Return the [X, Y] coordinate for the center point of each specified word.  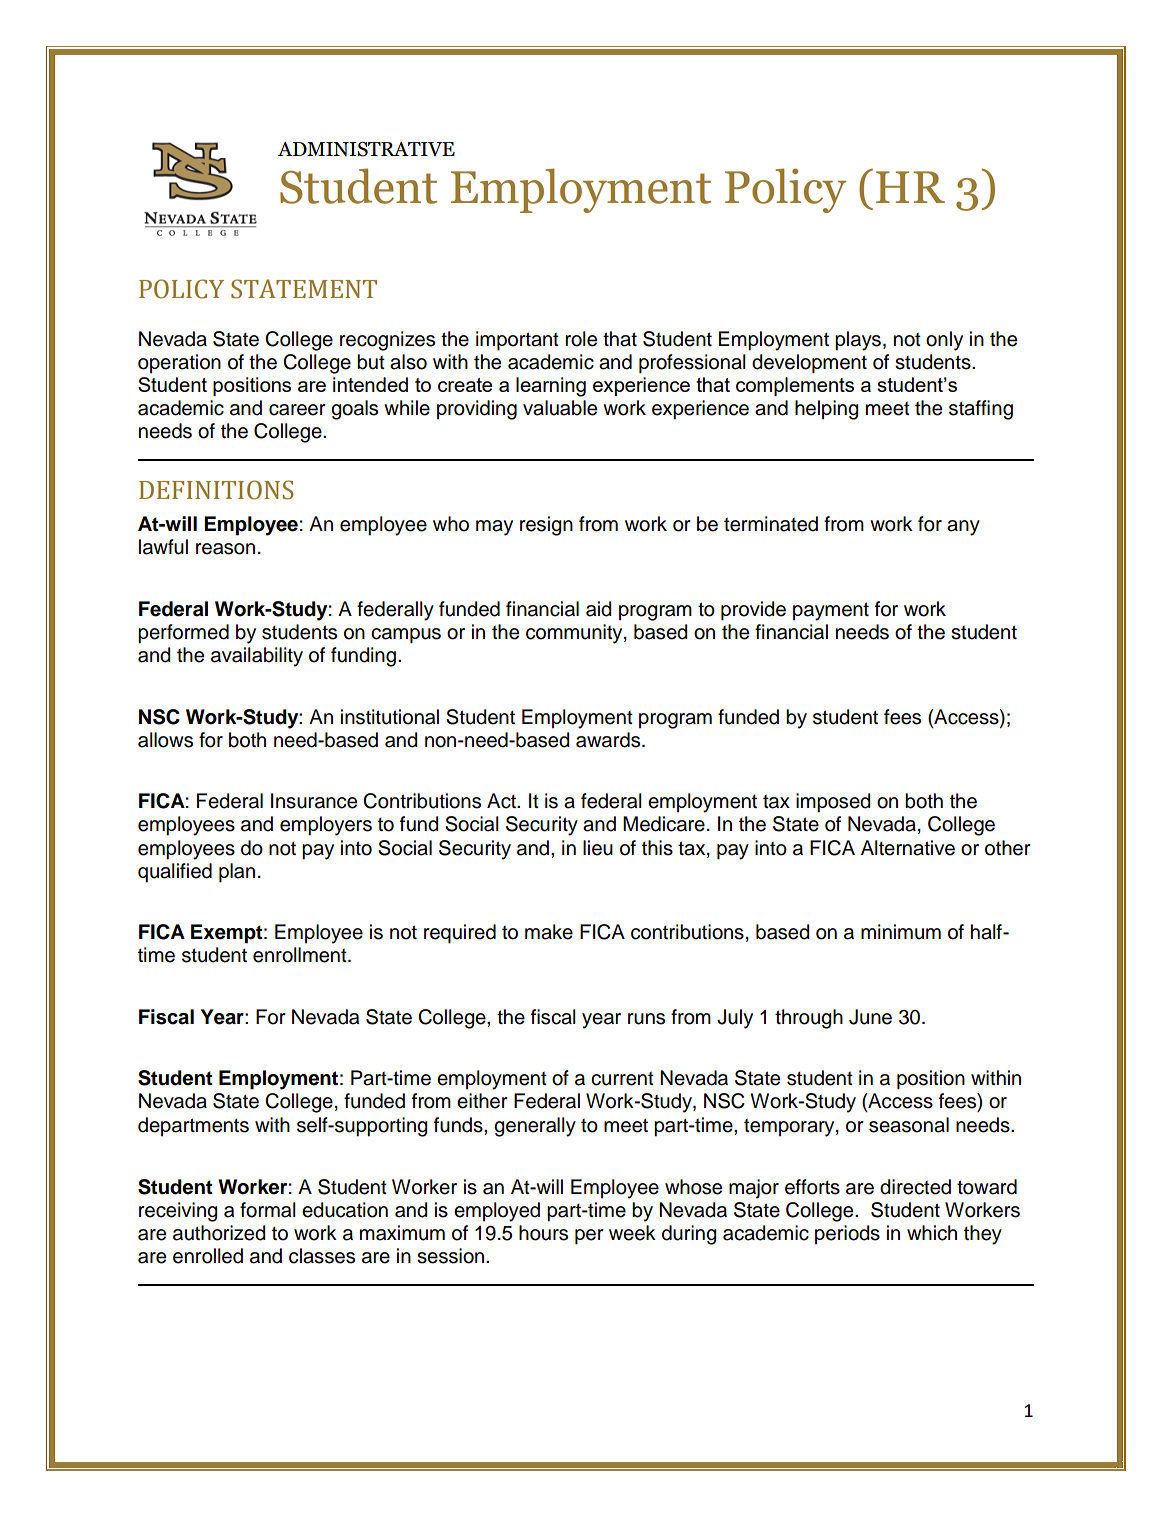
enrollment [301, 955]
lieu [598, 848]
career [297, 410]
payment [831, 611]
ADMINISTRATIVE [366, 149]
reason [225, 549]
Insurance [314, 801]
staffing [981, 410]
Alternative [908, 848]
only [944, 341]
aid [599, 609]
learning [551, 387]
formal [268, 1210]
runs [646, 1019]
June [870, 1017]
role [581, 339]
